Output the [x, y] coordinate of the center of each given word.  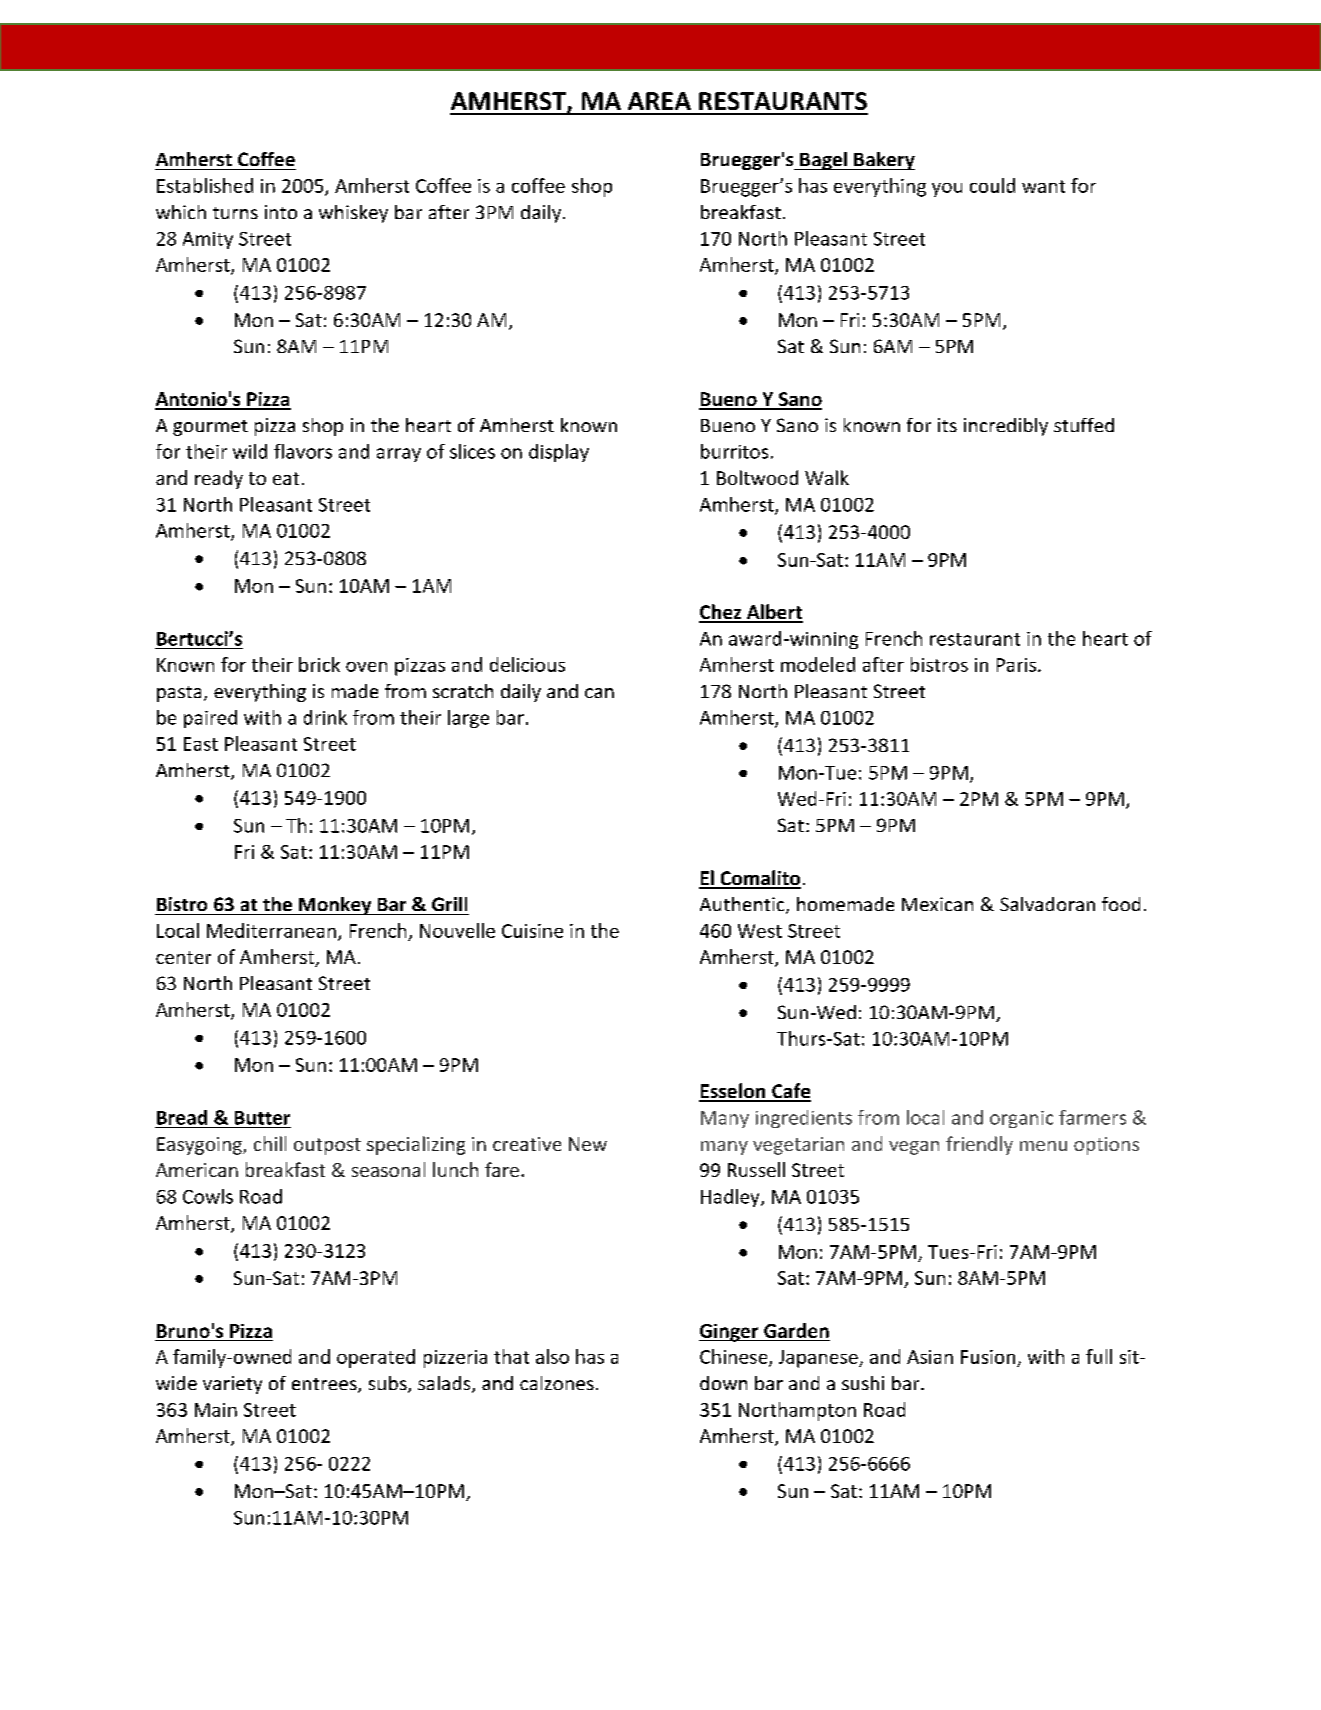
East [201, 744]
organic [1021, 1119]
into [281, 212]
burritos [734, 451]
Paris [1018, 665]
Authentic [743, 905]
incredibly [1006, 427]
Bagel [823, 161]
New [588, 1144]
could [992, 185]
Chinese [735, 1357]
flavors [303, 451]
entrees [325, 1385]
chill [270, 1143]
